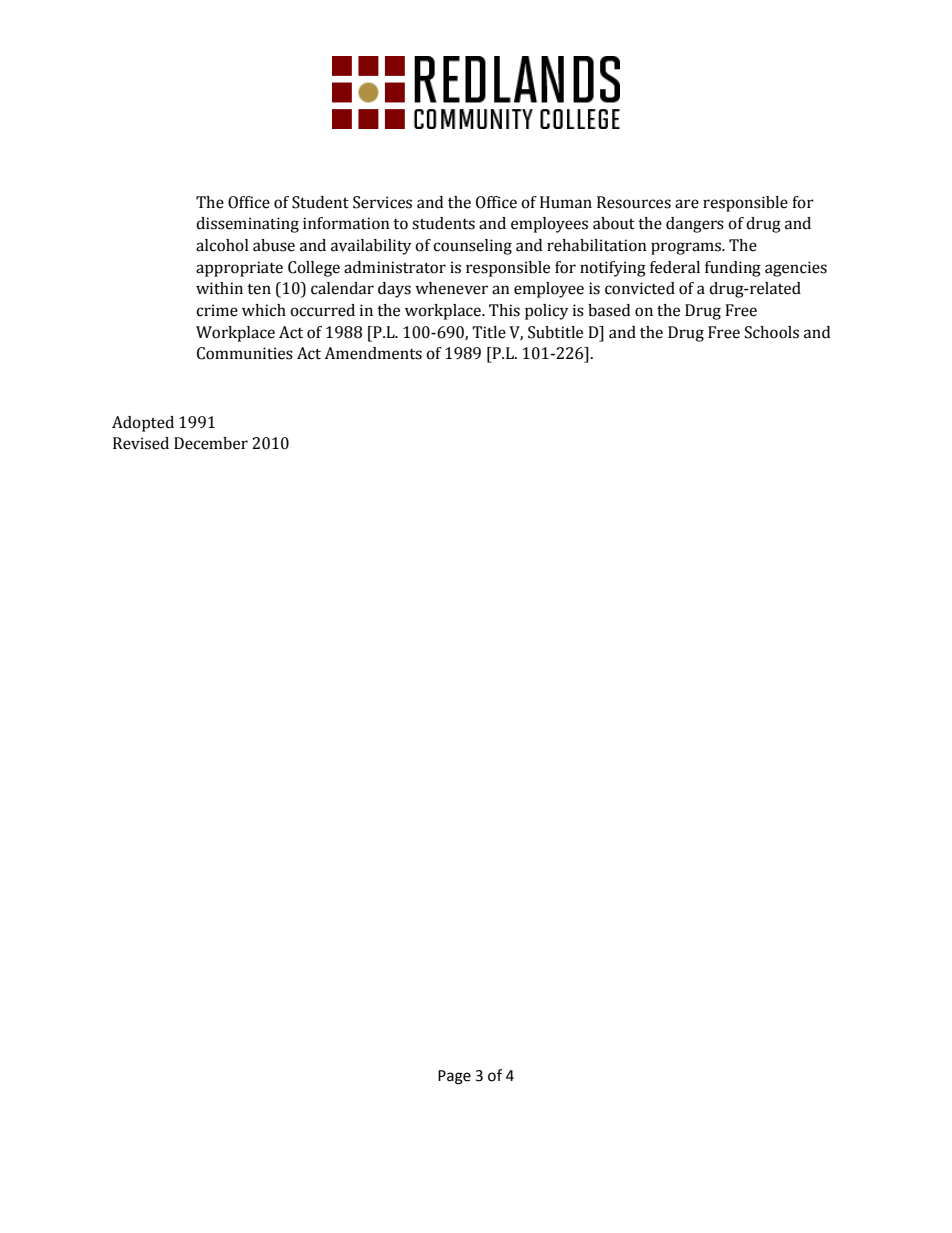  I want to click on Revised, so click(141, 443).
